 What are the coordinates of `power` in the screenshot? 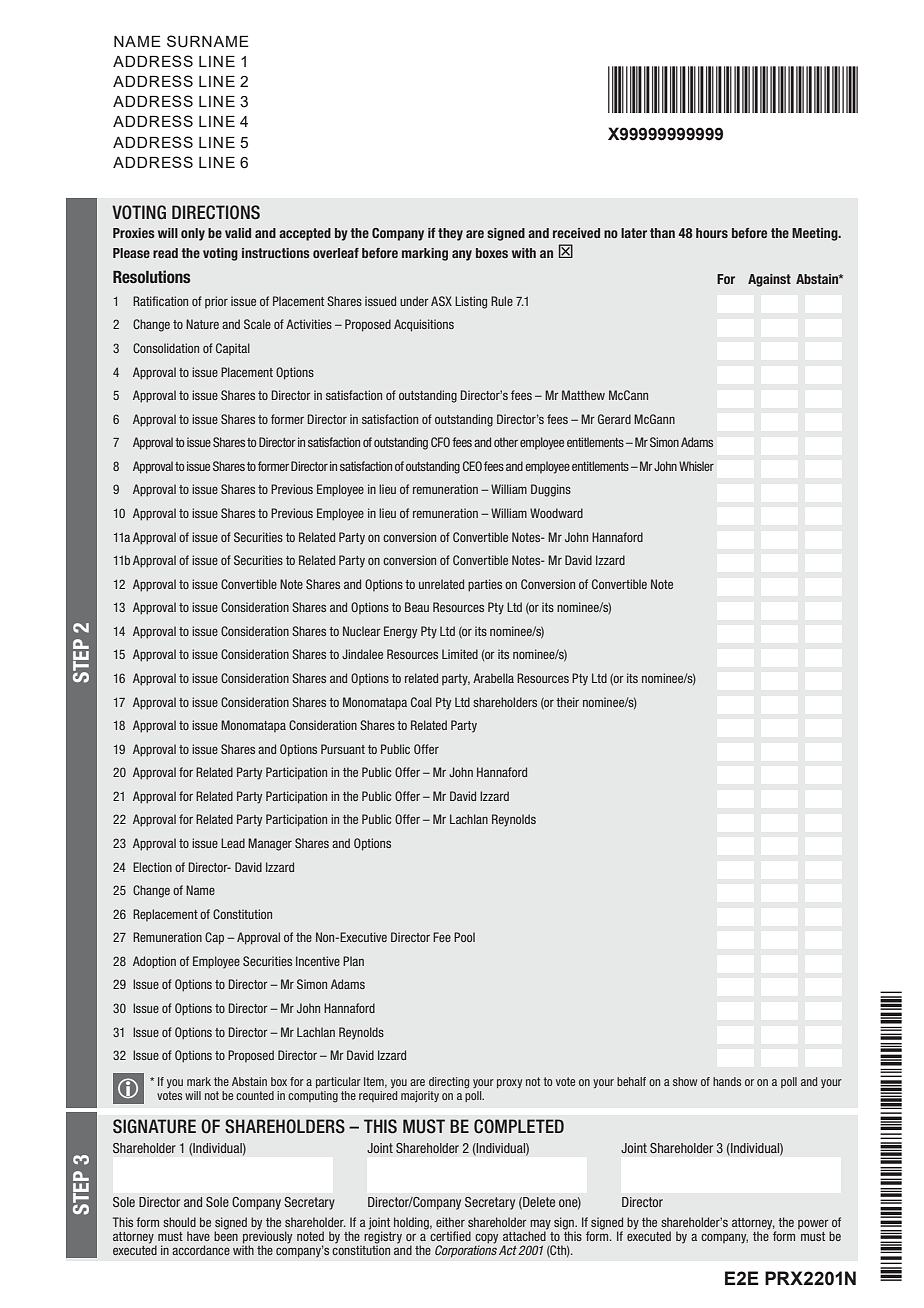 It's located at (814, 1226).
